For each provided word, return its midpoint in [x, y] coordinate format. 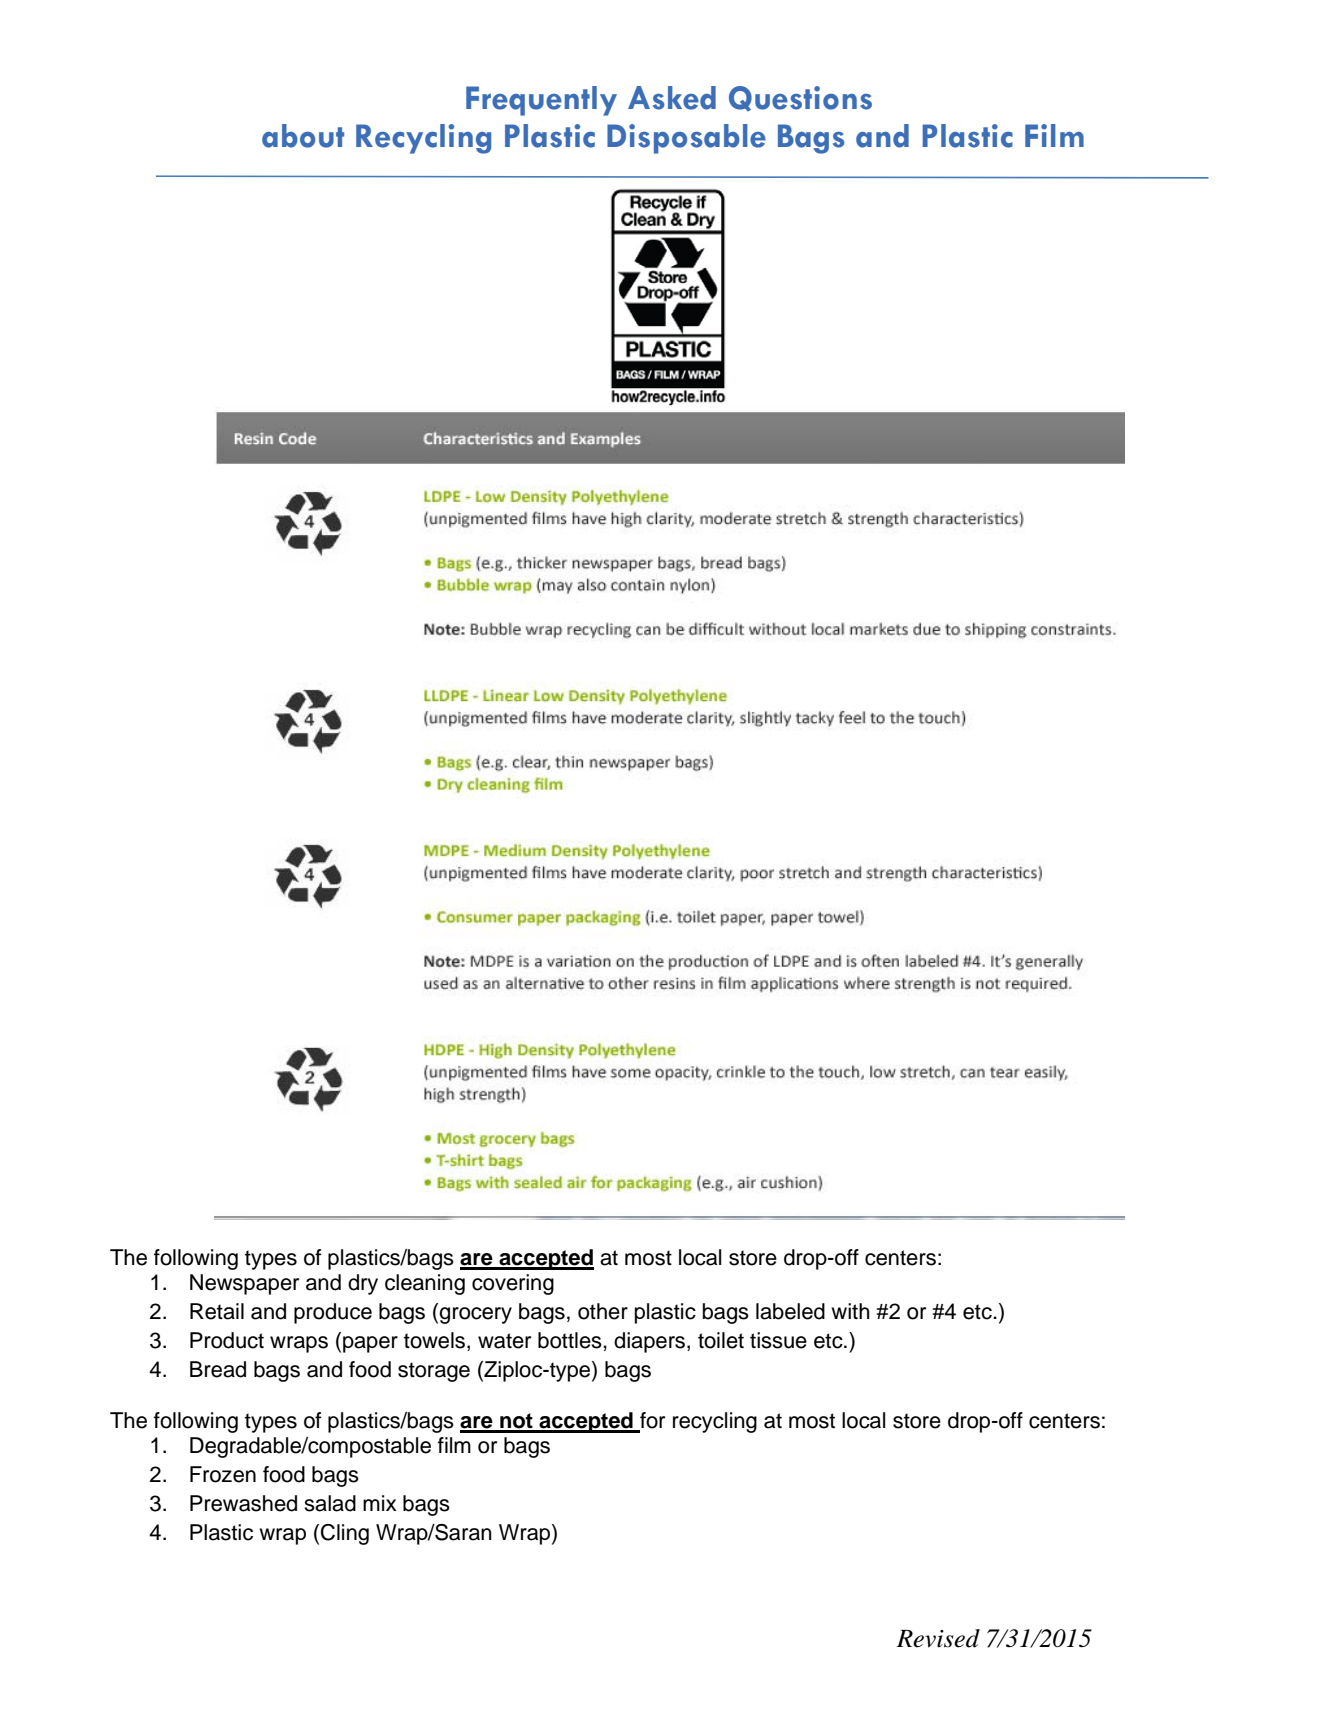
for [652, 1420]
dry [363, 1284]
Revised [938, 1638]
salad [330, 1503]
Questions [800, 98]
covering [513, 1284]
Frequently [541, 101]
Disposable [686, 139]
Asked [672, 98]
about [303, 136]
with [850, 1311]
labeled [790, 1311]
